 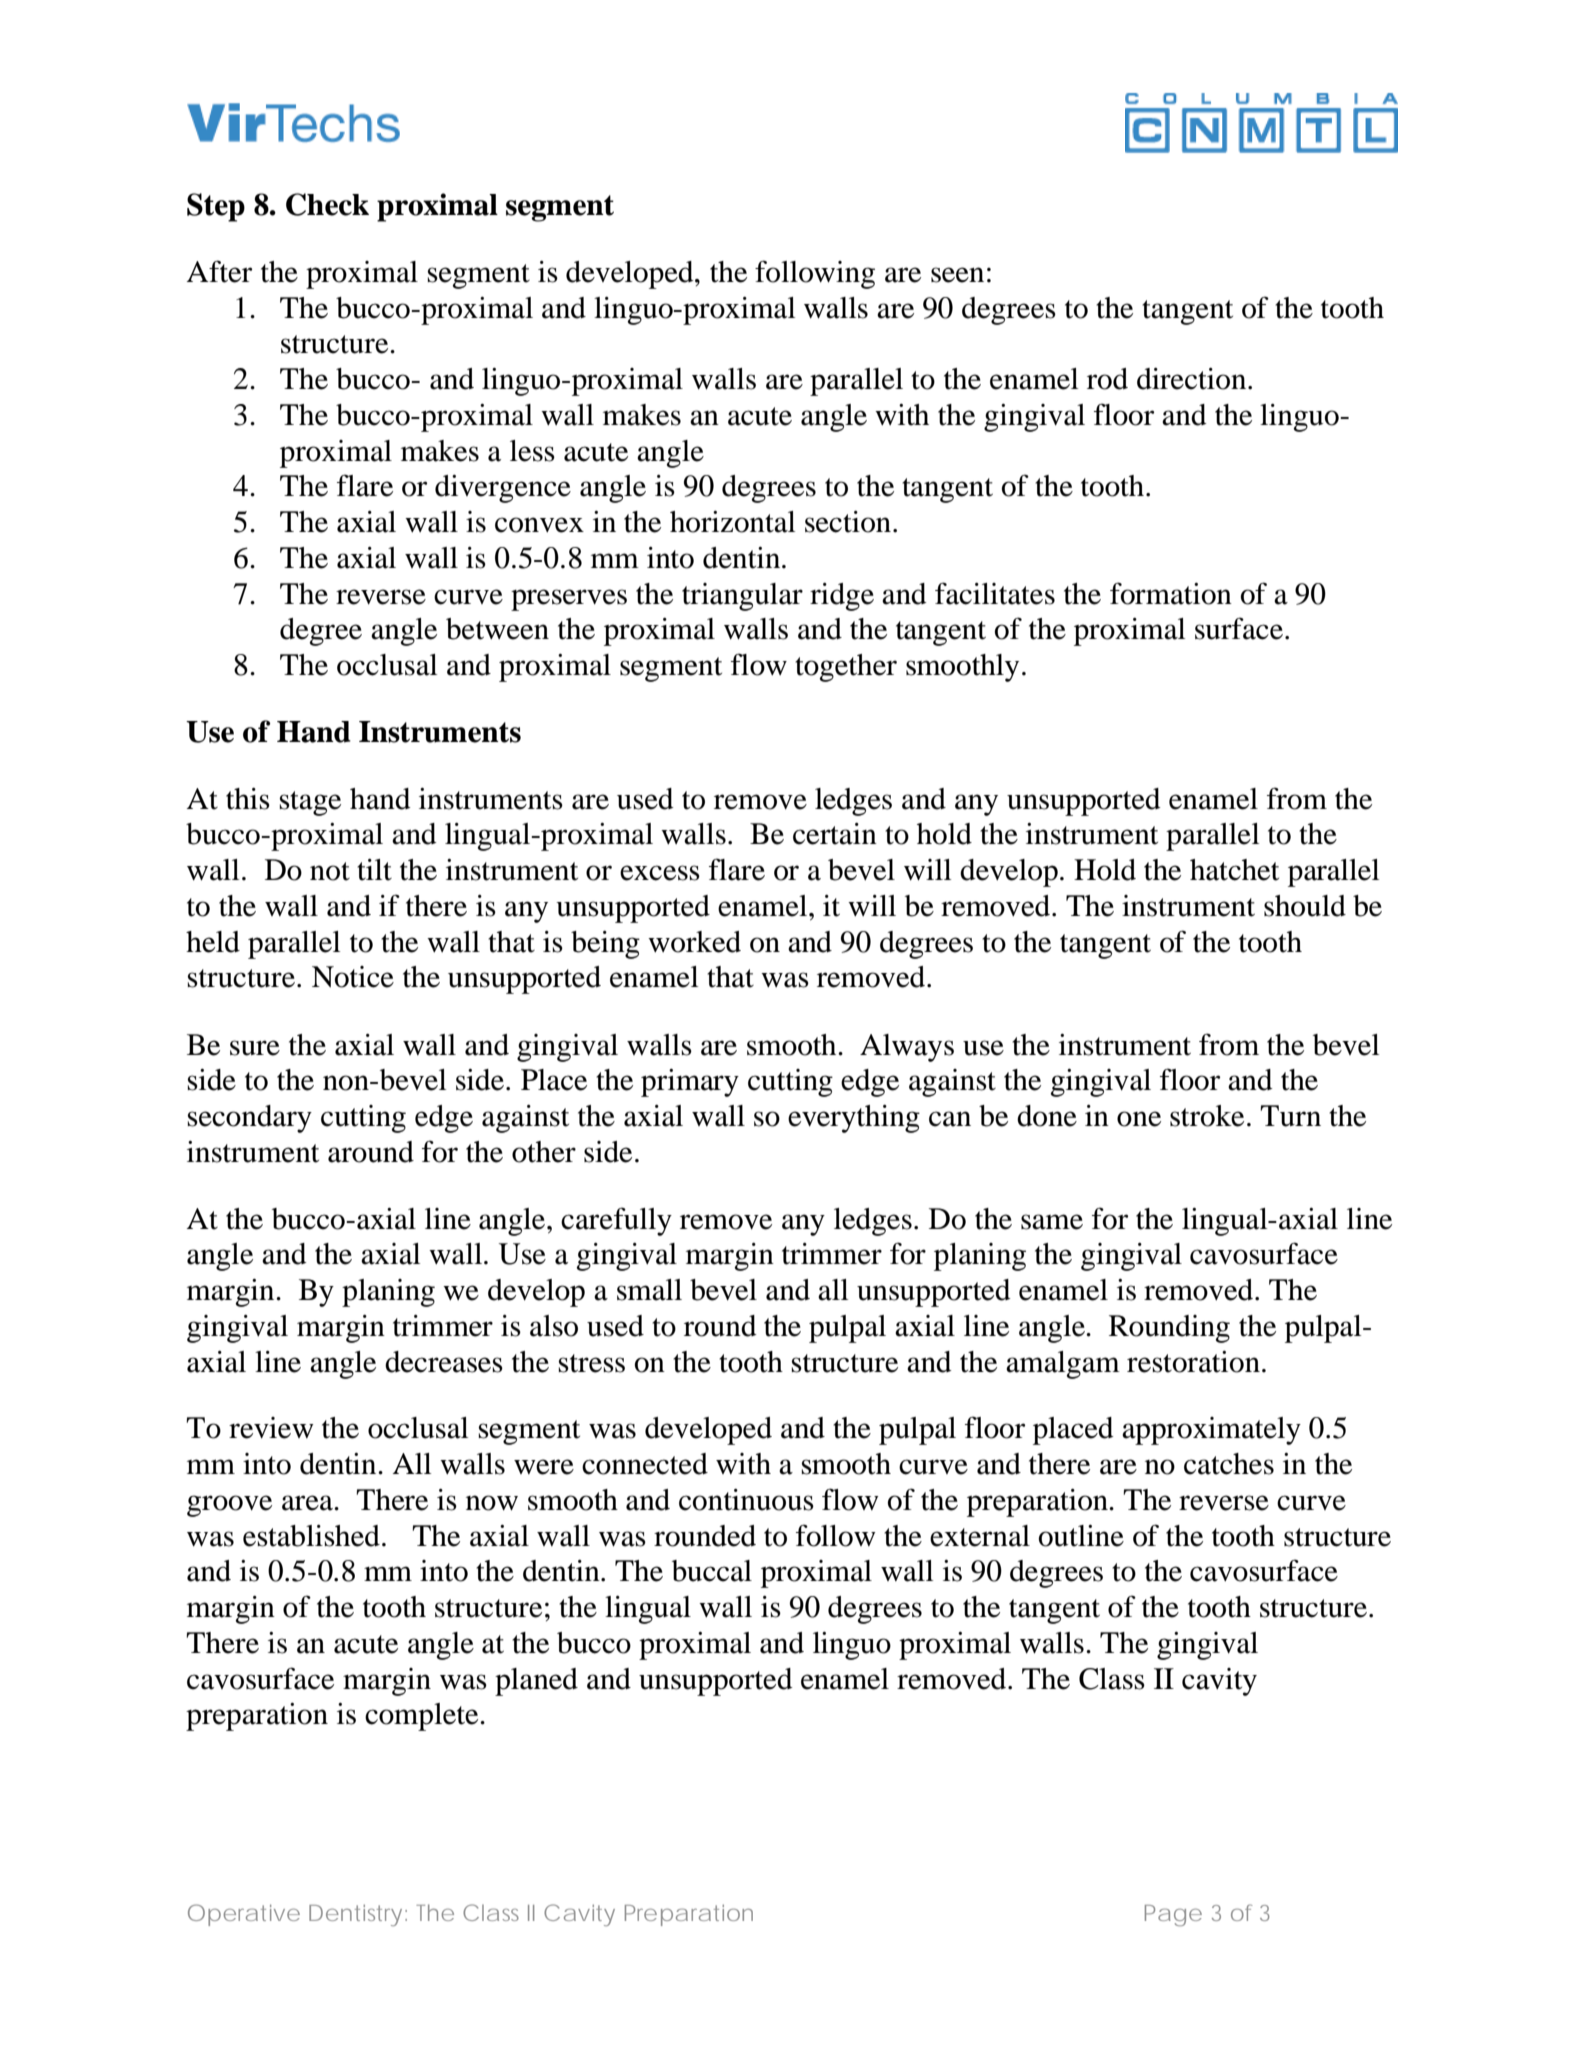 What do you see at coordinates (1193, 379) in the document?
I see `direction` at bounding box center [1193, 379].
